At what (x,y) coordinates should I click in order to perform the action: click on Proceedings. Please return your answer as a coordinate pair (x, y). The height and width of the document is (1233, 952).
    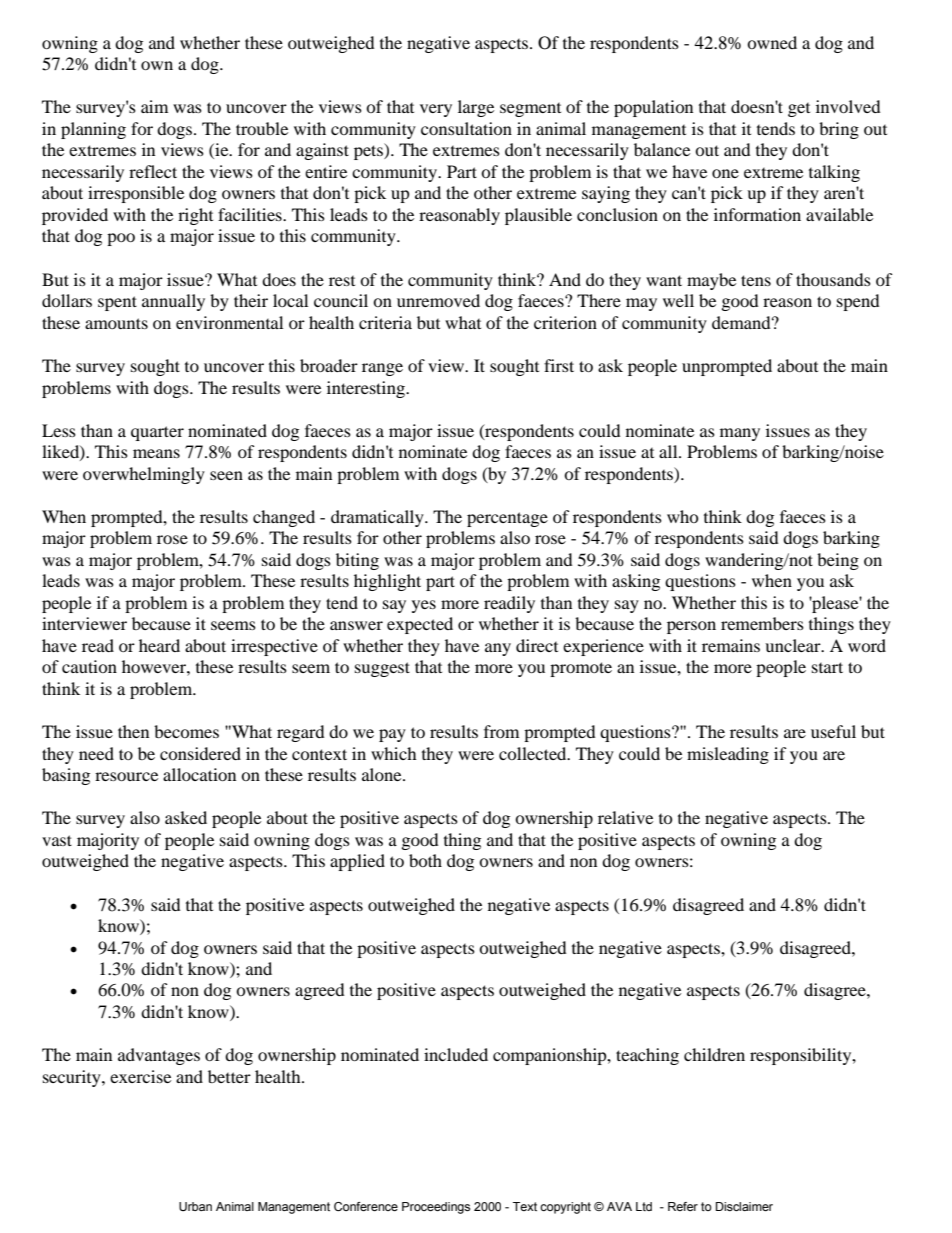
    Looking at the image, I should click on (436, 1208).
